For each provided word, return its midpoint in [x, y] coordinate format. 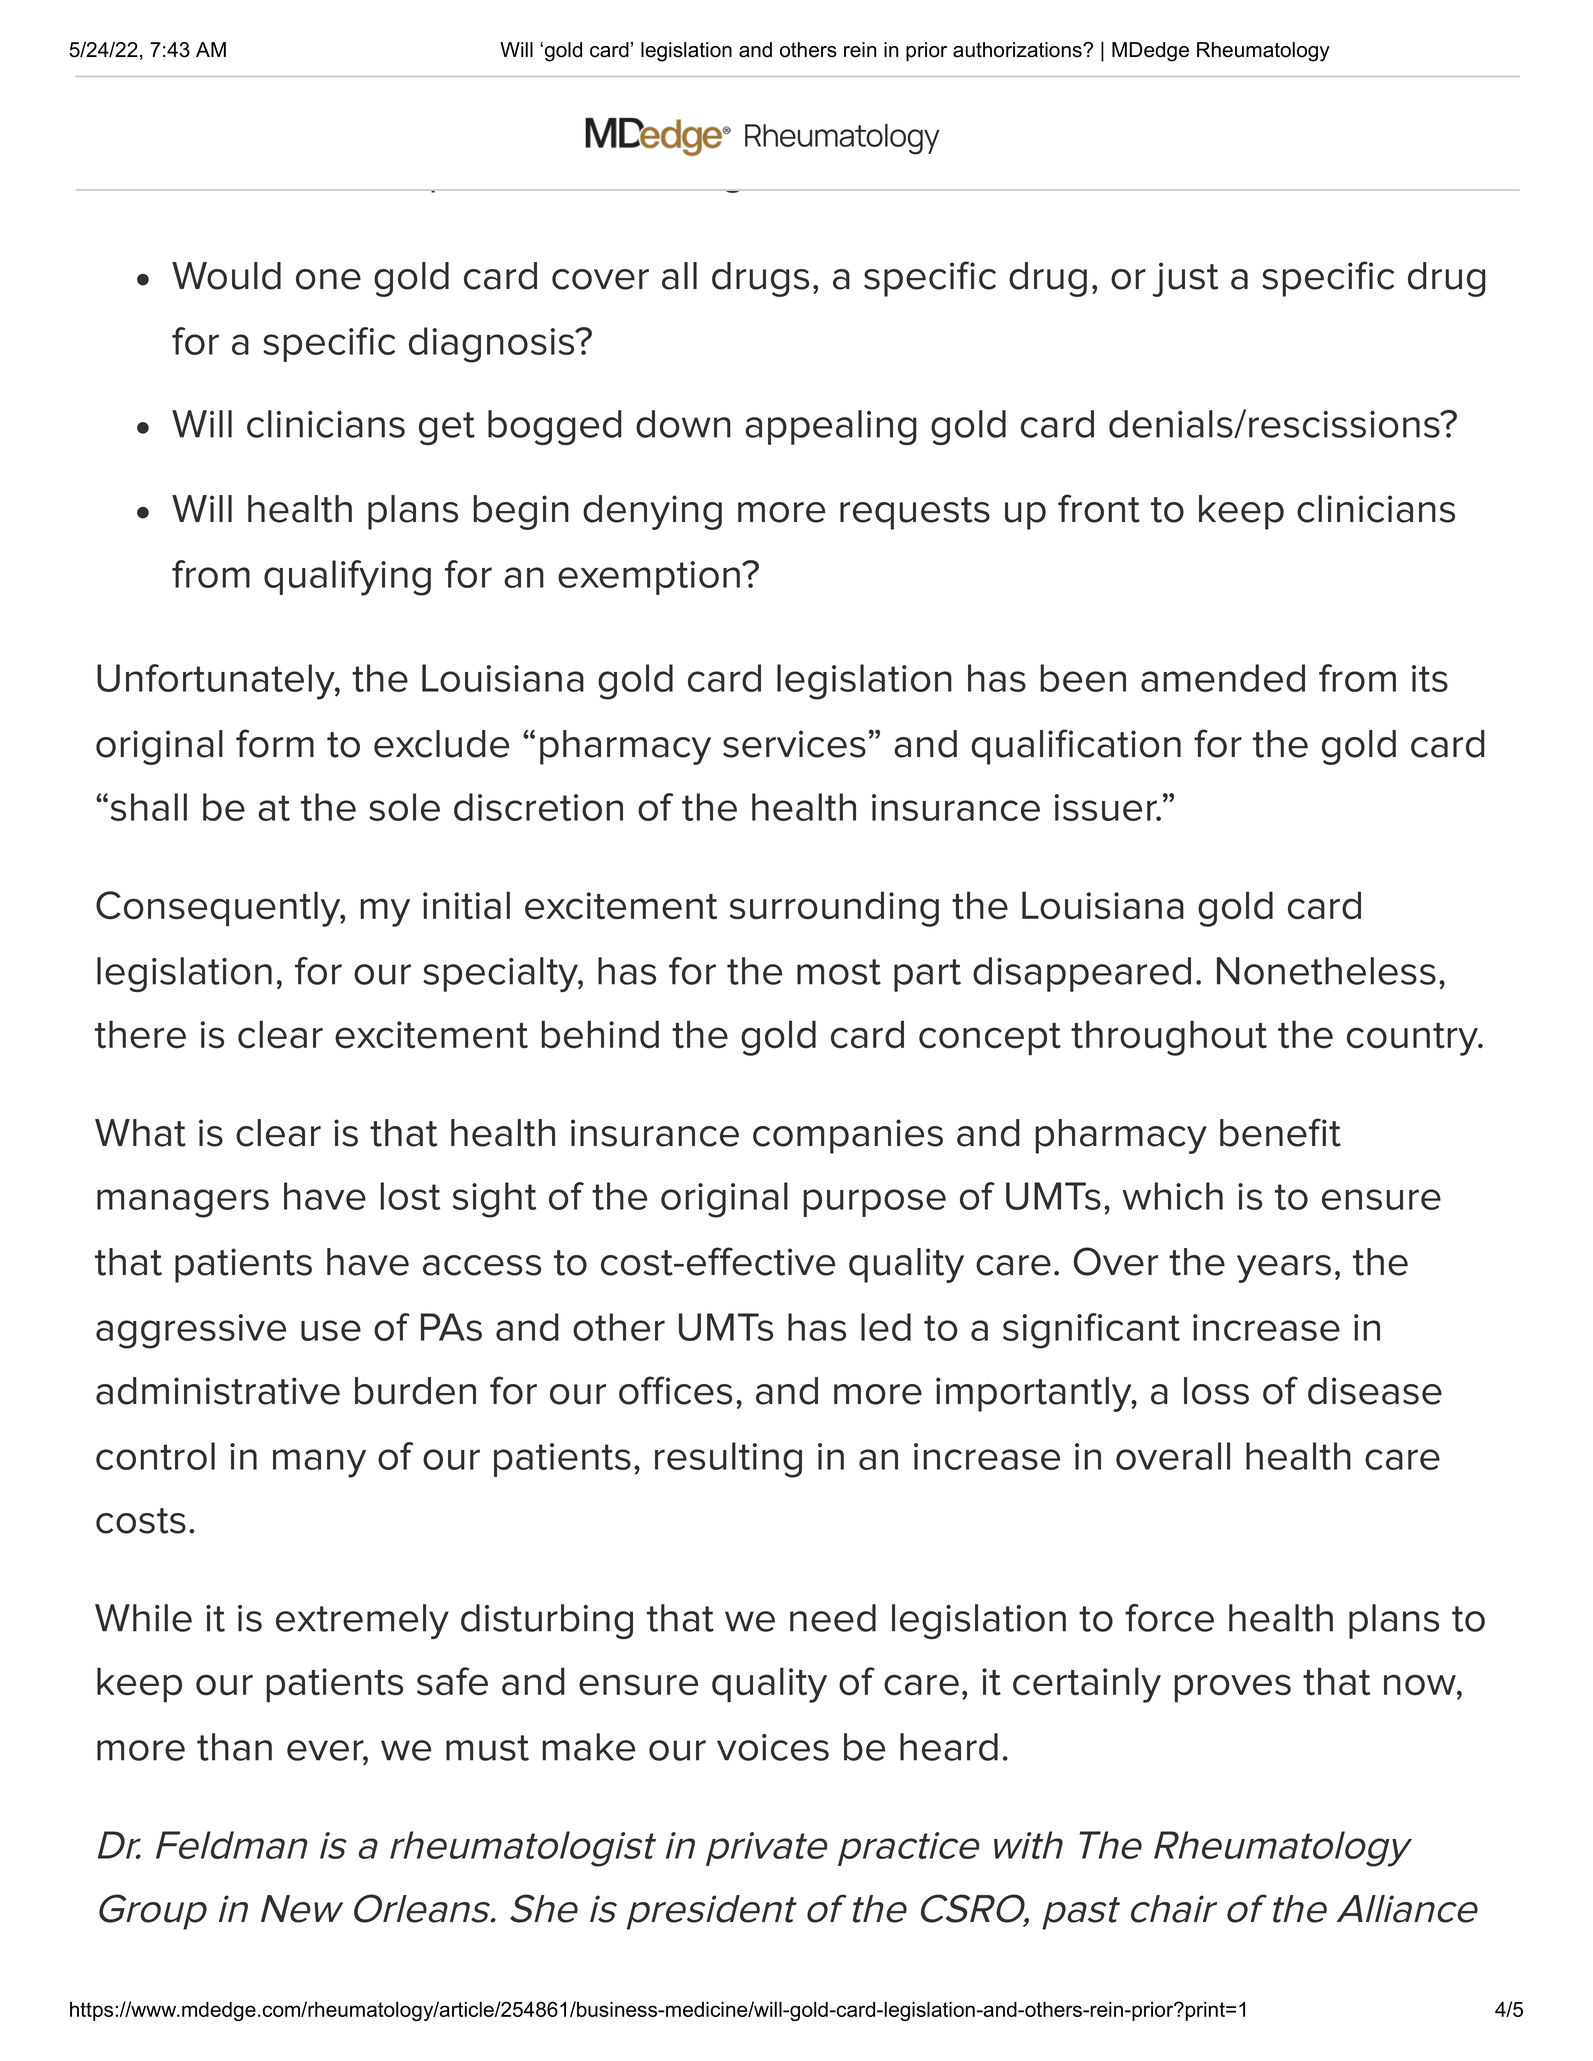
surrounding [834, 909]
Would [226, 276]
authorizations [1018, 50]
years [1284, 1269]
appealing [831, 427]
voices [773, 1747]
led [886, 1327]
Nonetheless [1326, 971]
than [234, 1747]
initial [466, 905]
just [1185, 279]
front [1099, 508]
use [331, 1330]
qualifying [347, 578]
